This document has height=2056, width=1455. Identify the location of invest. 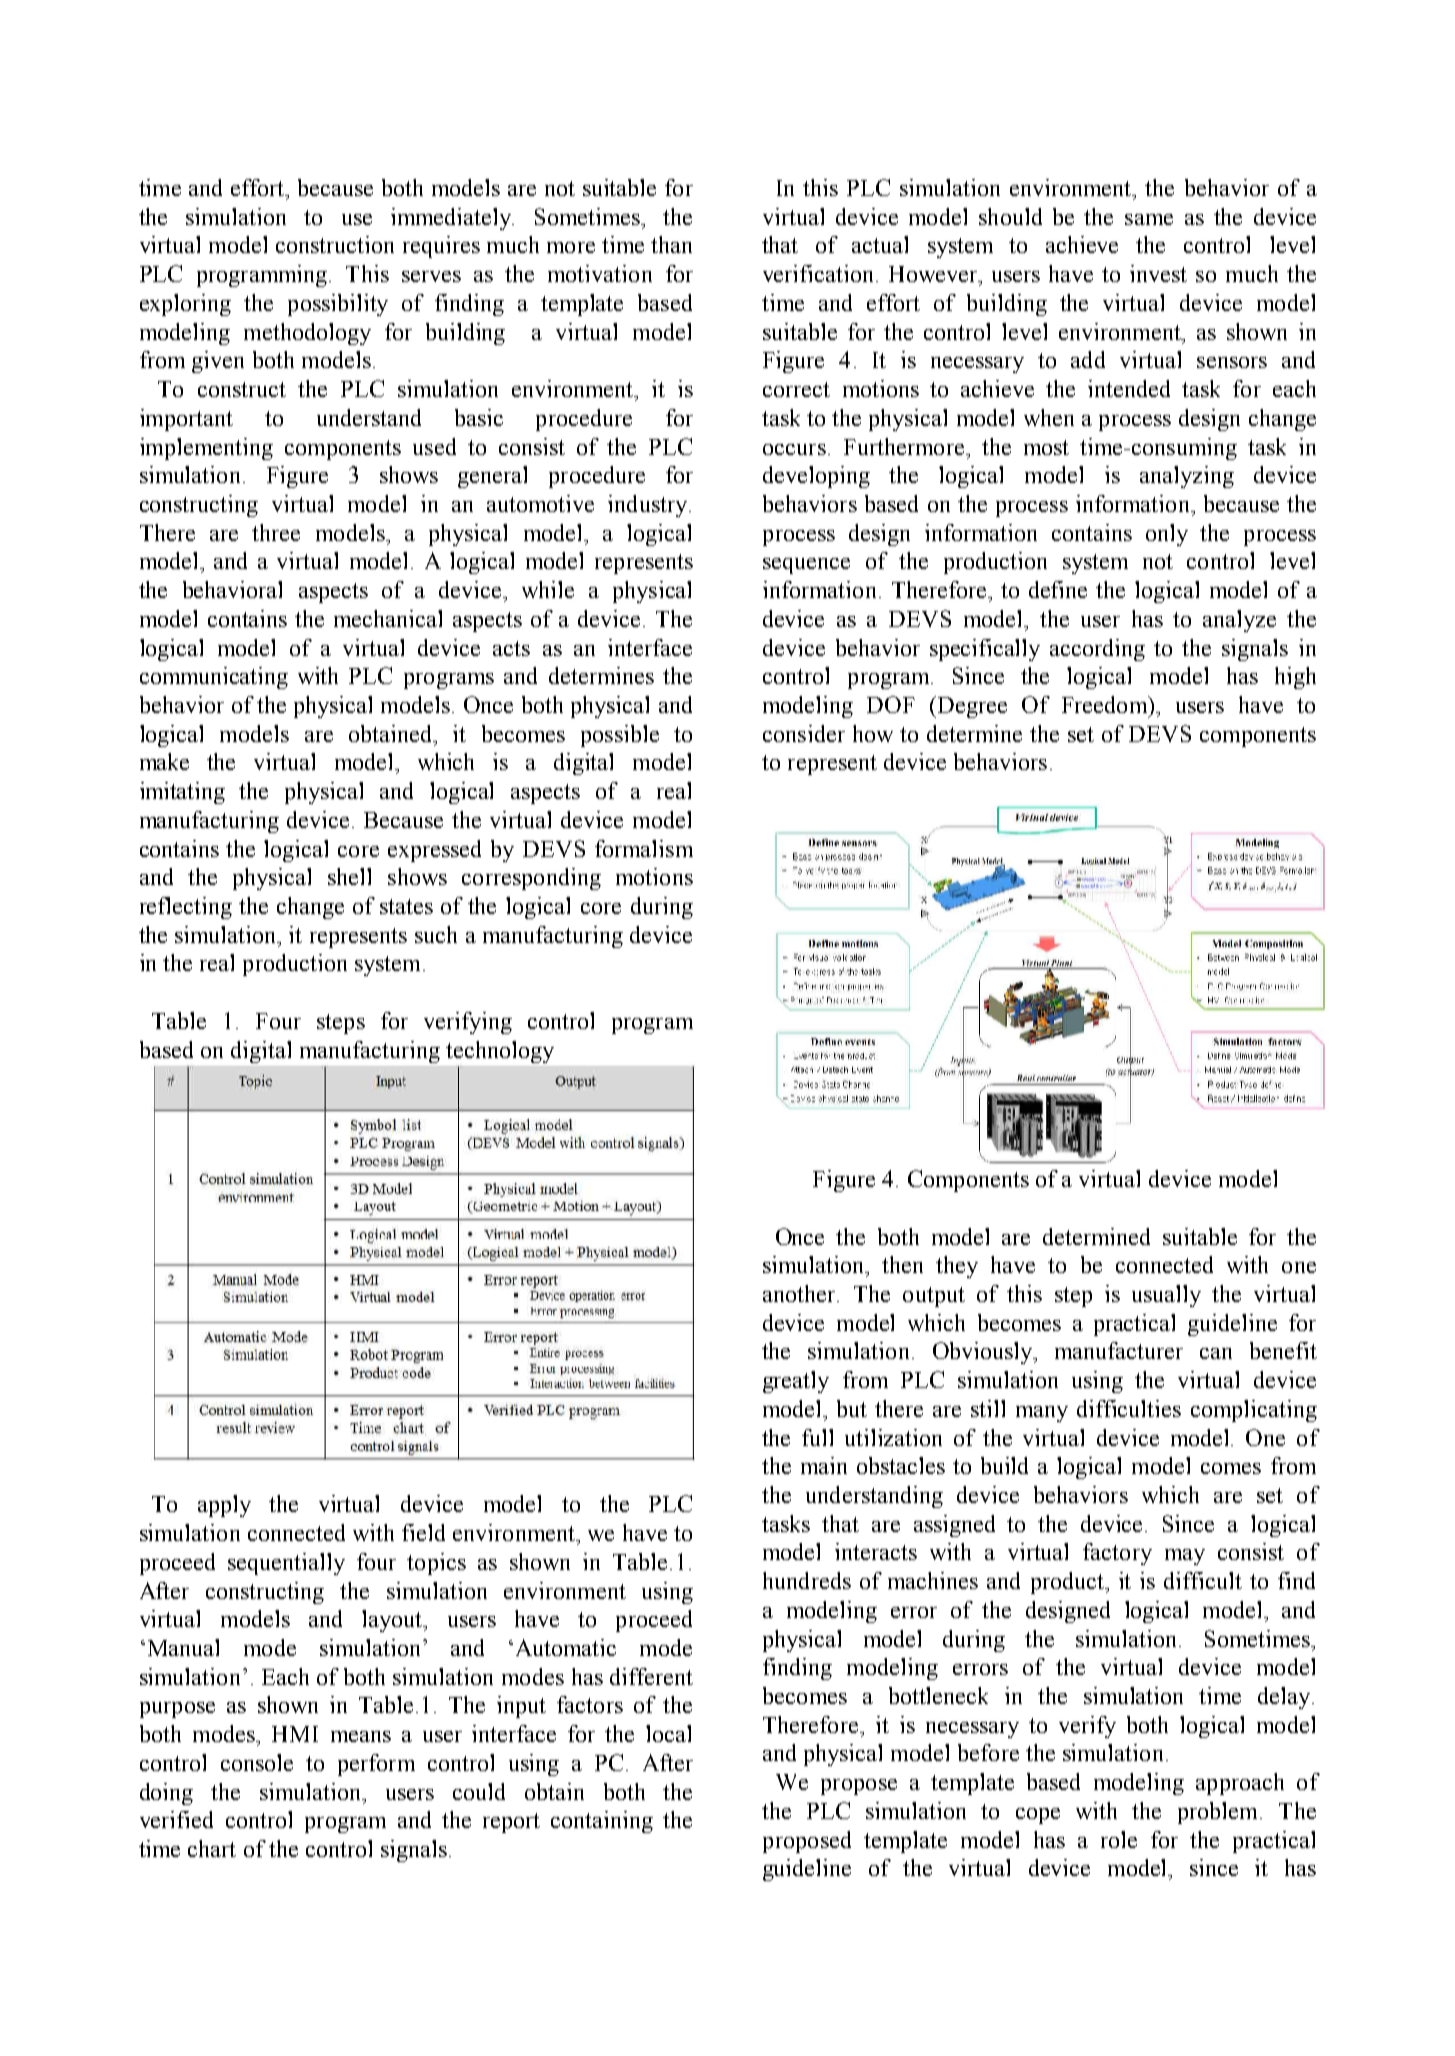
(1158, 273).
